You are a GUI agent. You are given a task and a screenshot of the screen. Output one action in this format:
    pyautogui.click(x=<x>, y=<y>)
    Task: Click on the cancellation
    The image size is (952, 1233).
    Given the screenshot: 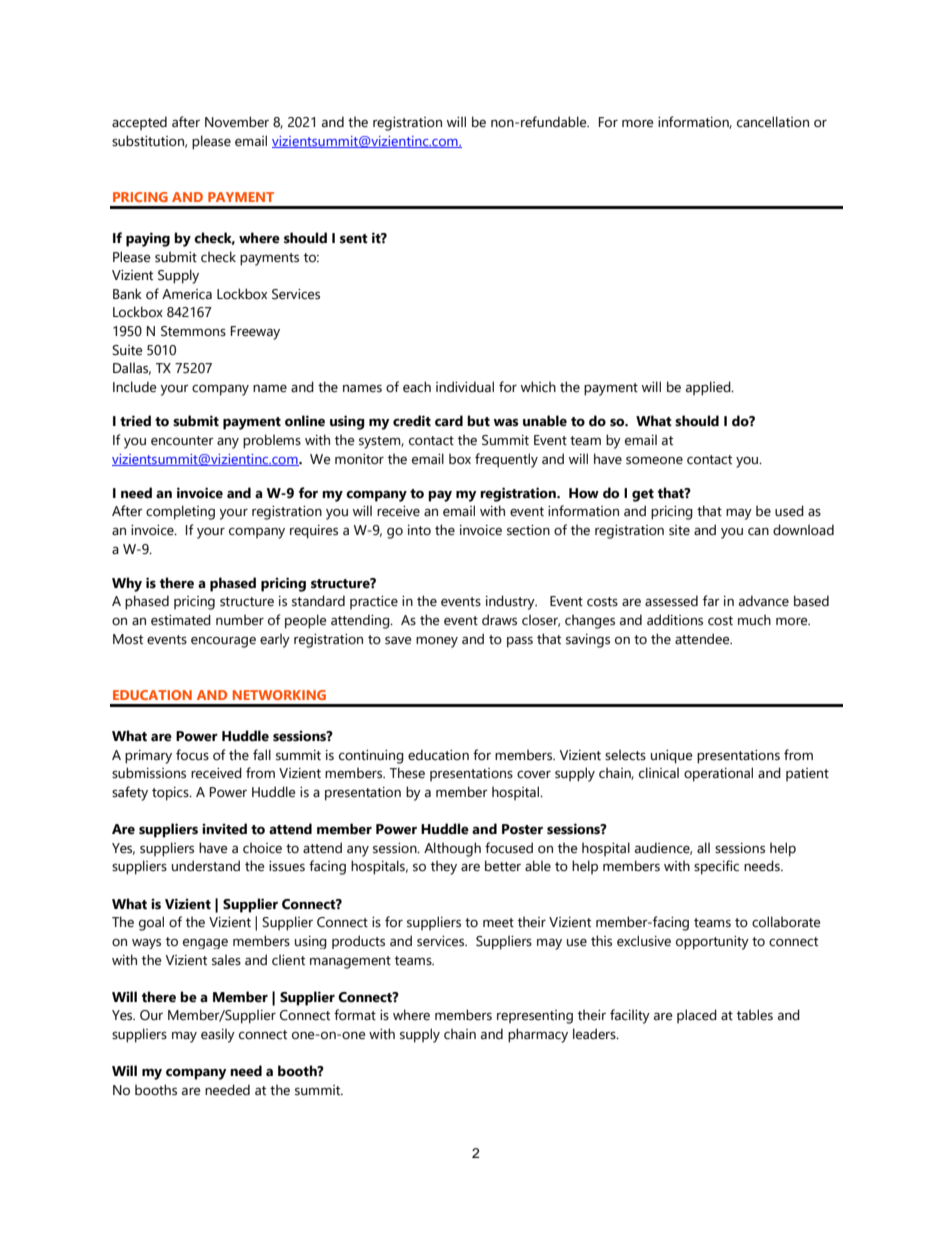 What is the action you would take?
    pyautogui.click(x=773, y=122)
